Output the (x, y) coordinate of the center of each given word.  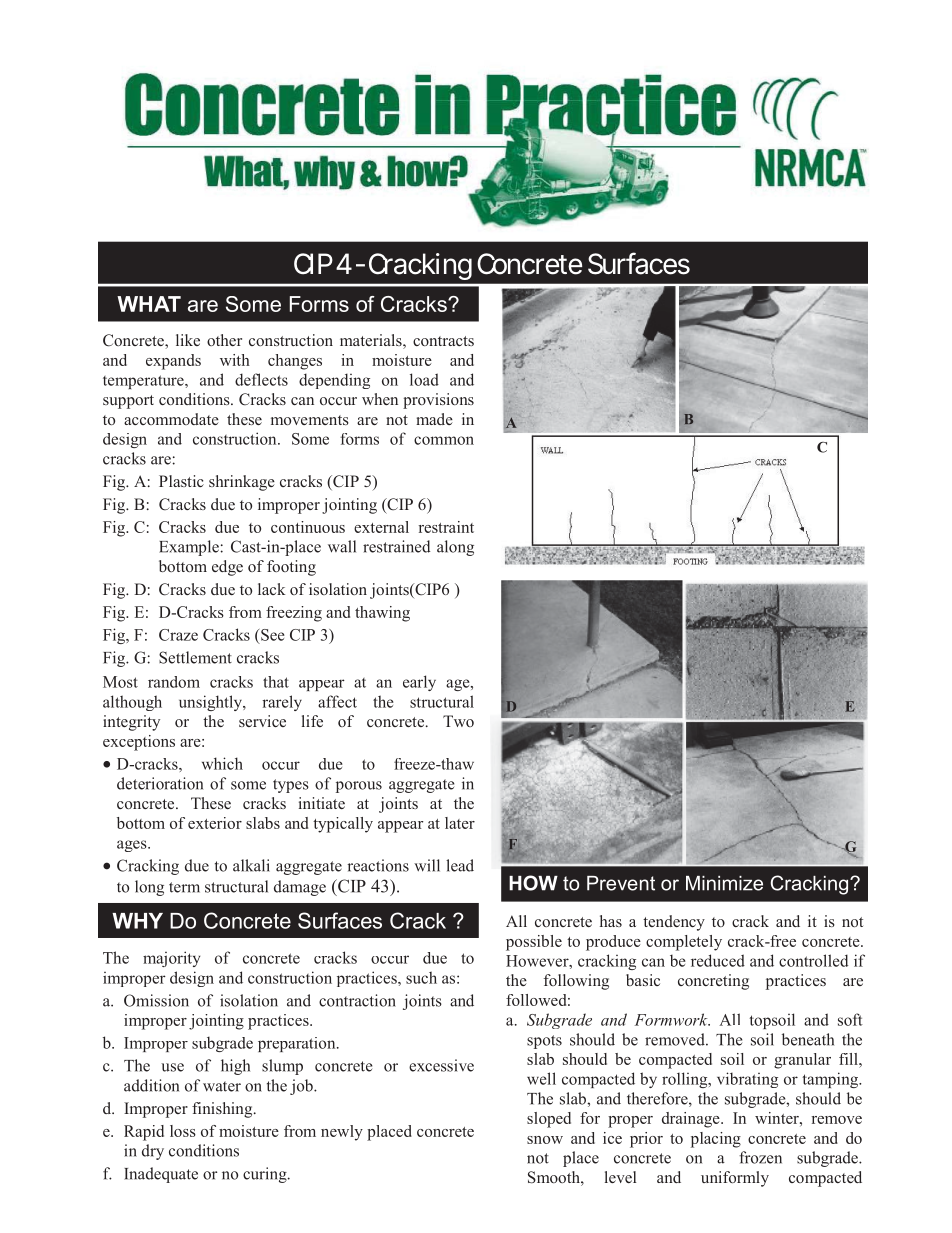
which (222, 763)
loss (183, 1131)
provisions (438, 401)
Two (458, 721)
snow (545, 1140)
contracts (443, 341)
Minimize (724, 883)
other (224, 340)
